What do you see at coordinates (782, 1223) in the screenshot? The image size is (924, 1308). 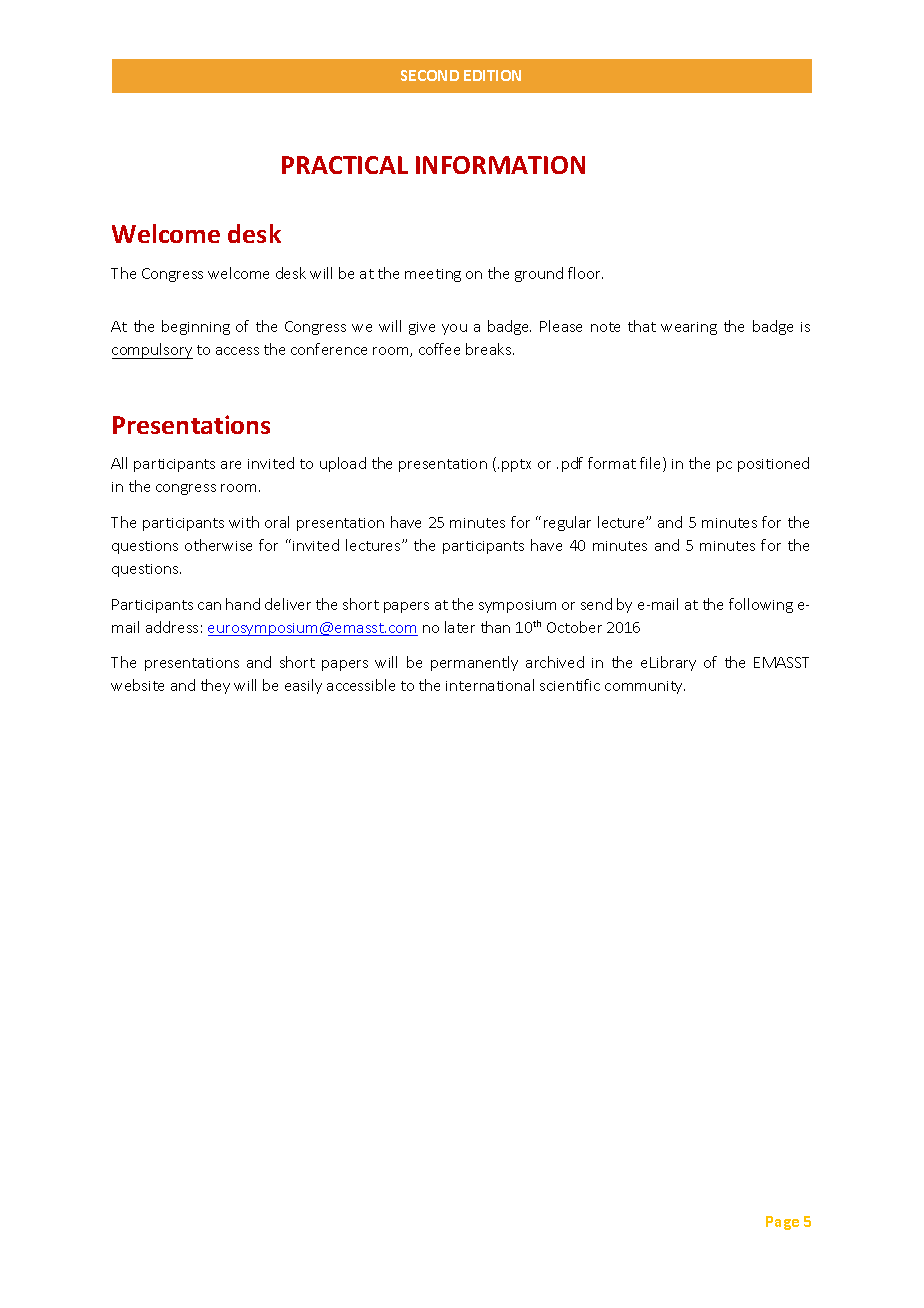 I see `Page` at bounding box center [782, 1223].
